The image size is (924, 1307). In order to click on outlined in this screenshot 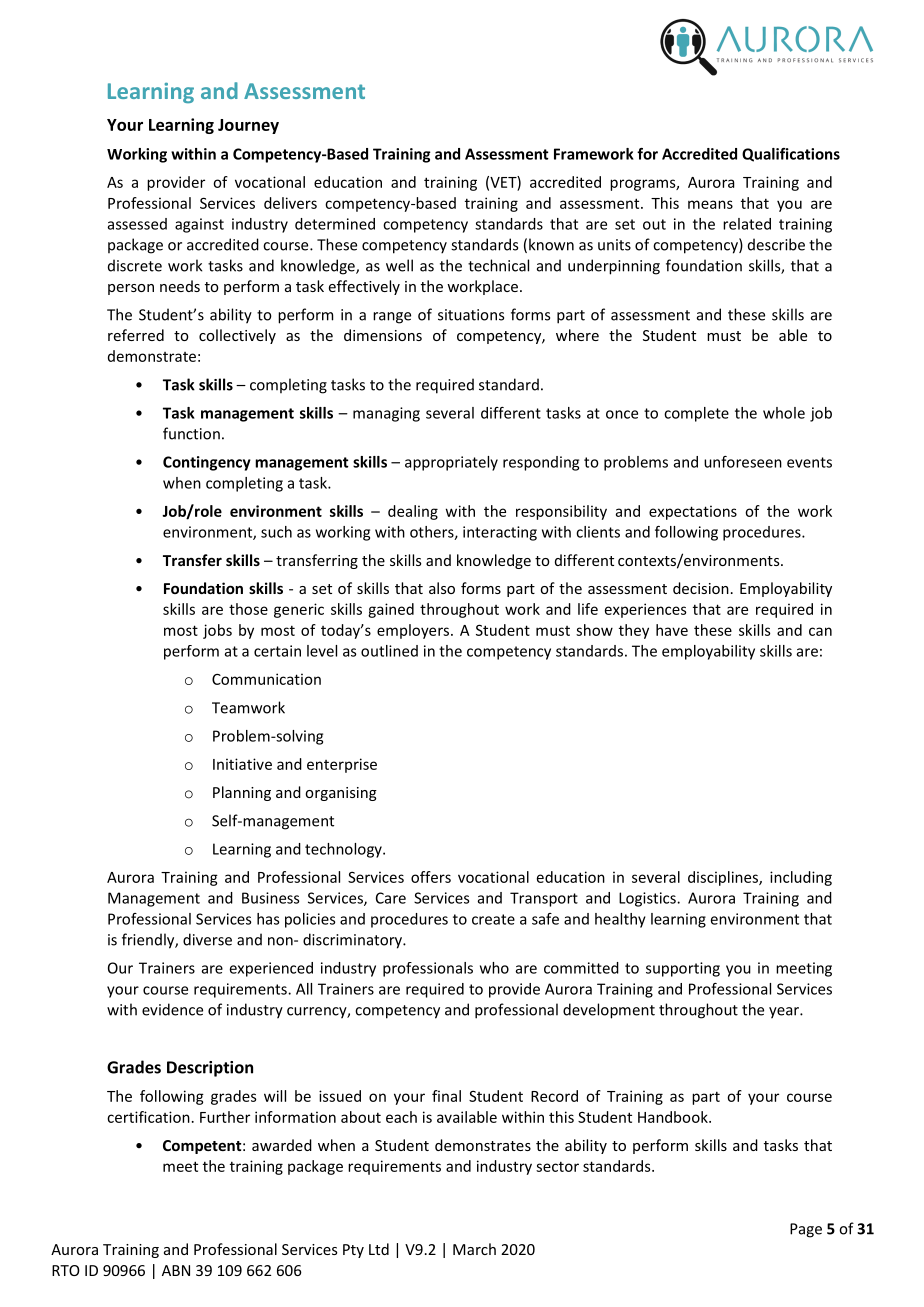, I will do `click(389, 651)`.
